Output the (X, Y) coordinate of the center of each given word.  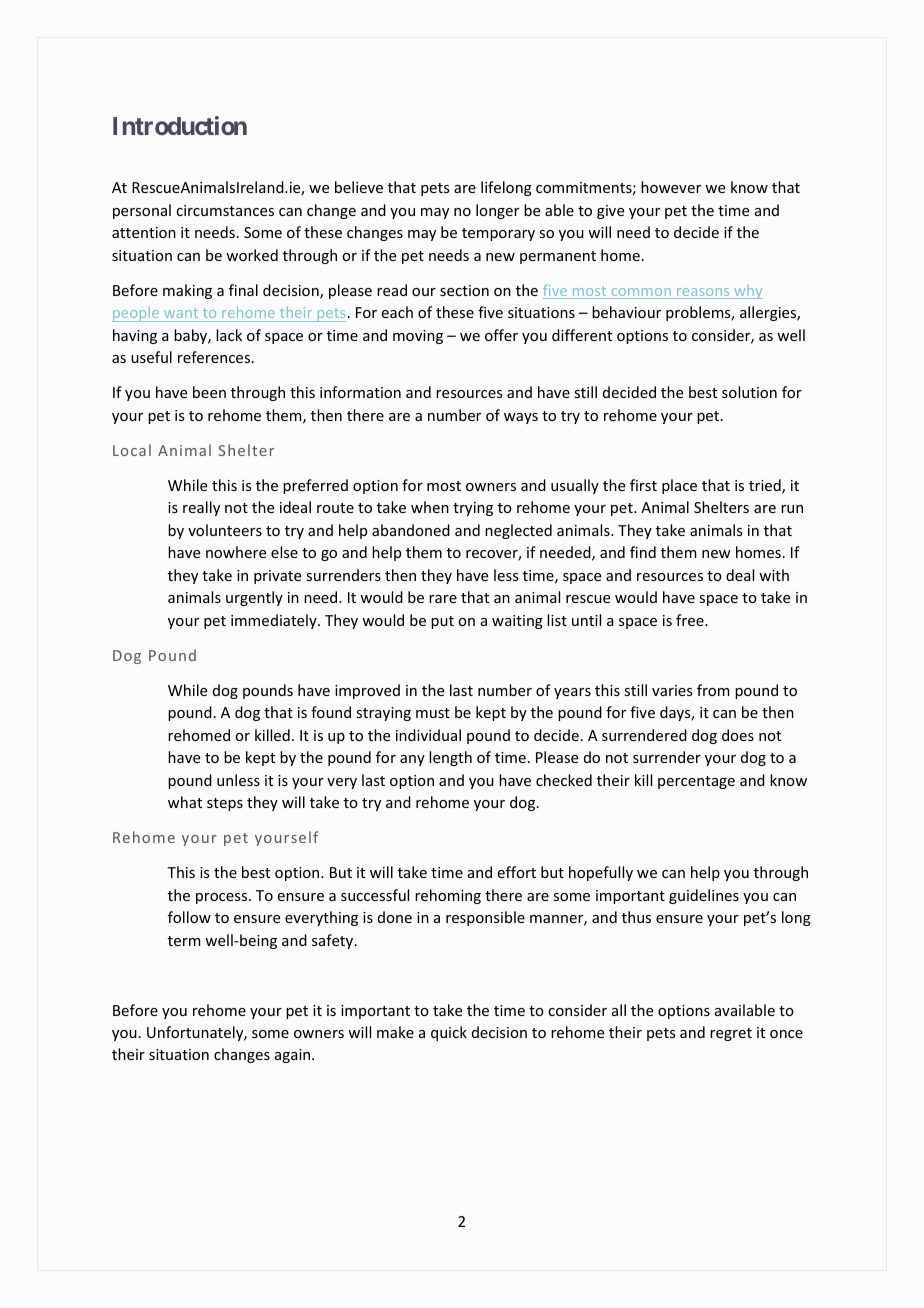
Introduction (180, 125)
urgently (254, 598)
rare (443, 599)
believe (359, 187)
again (294, 1056)
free (691, 620)
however (671, 187)
